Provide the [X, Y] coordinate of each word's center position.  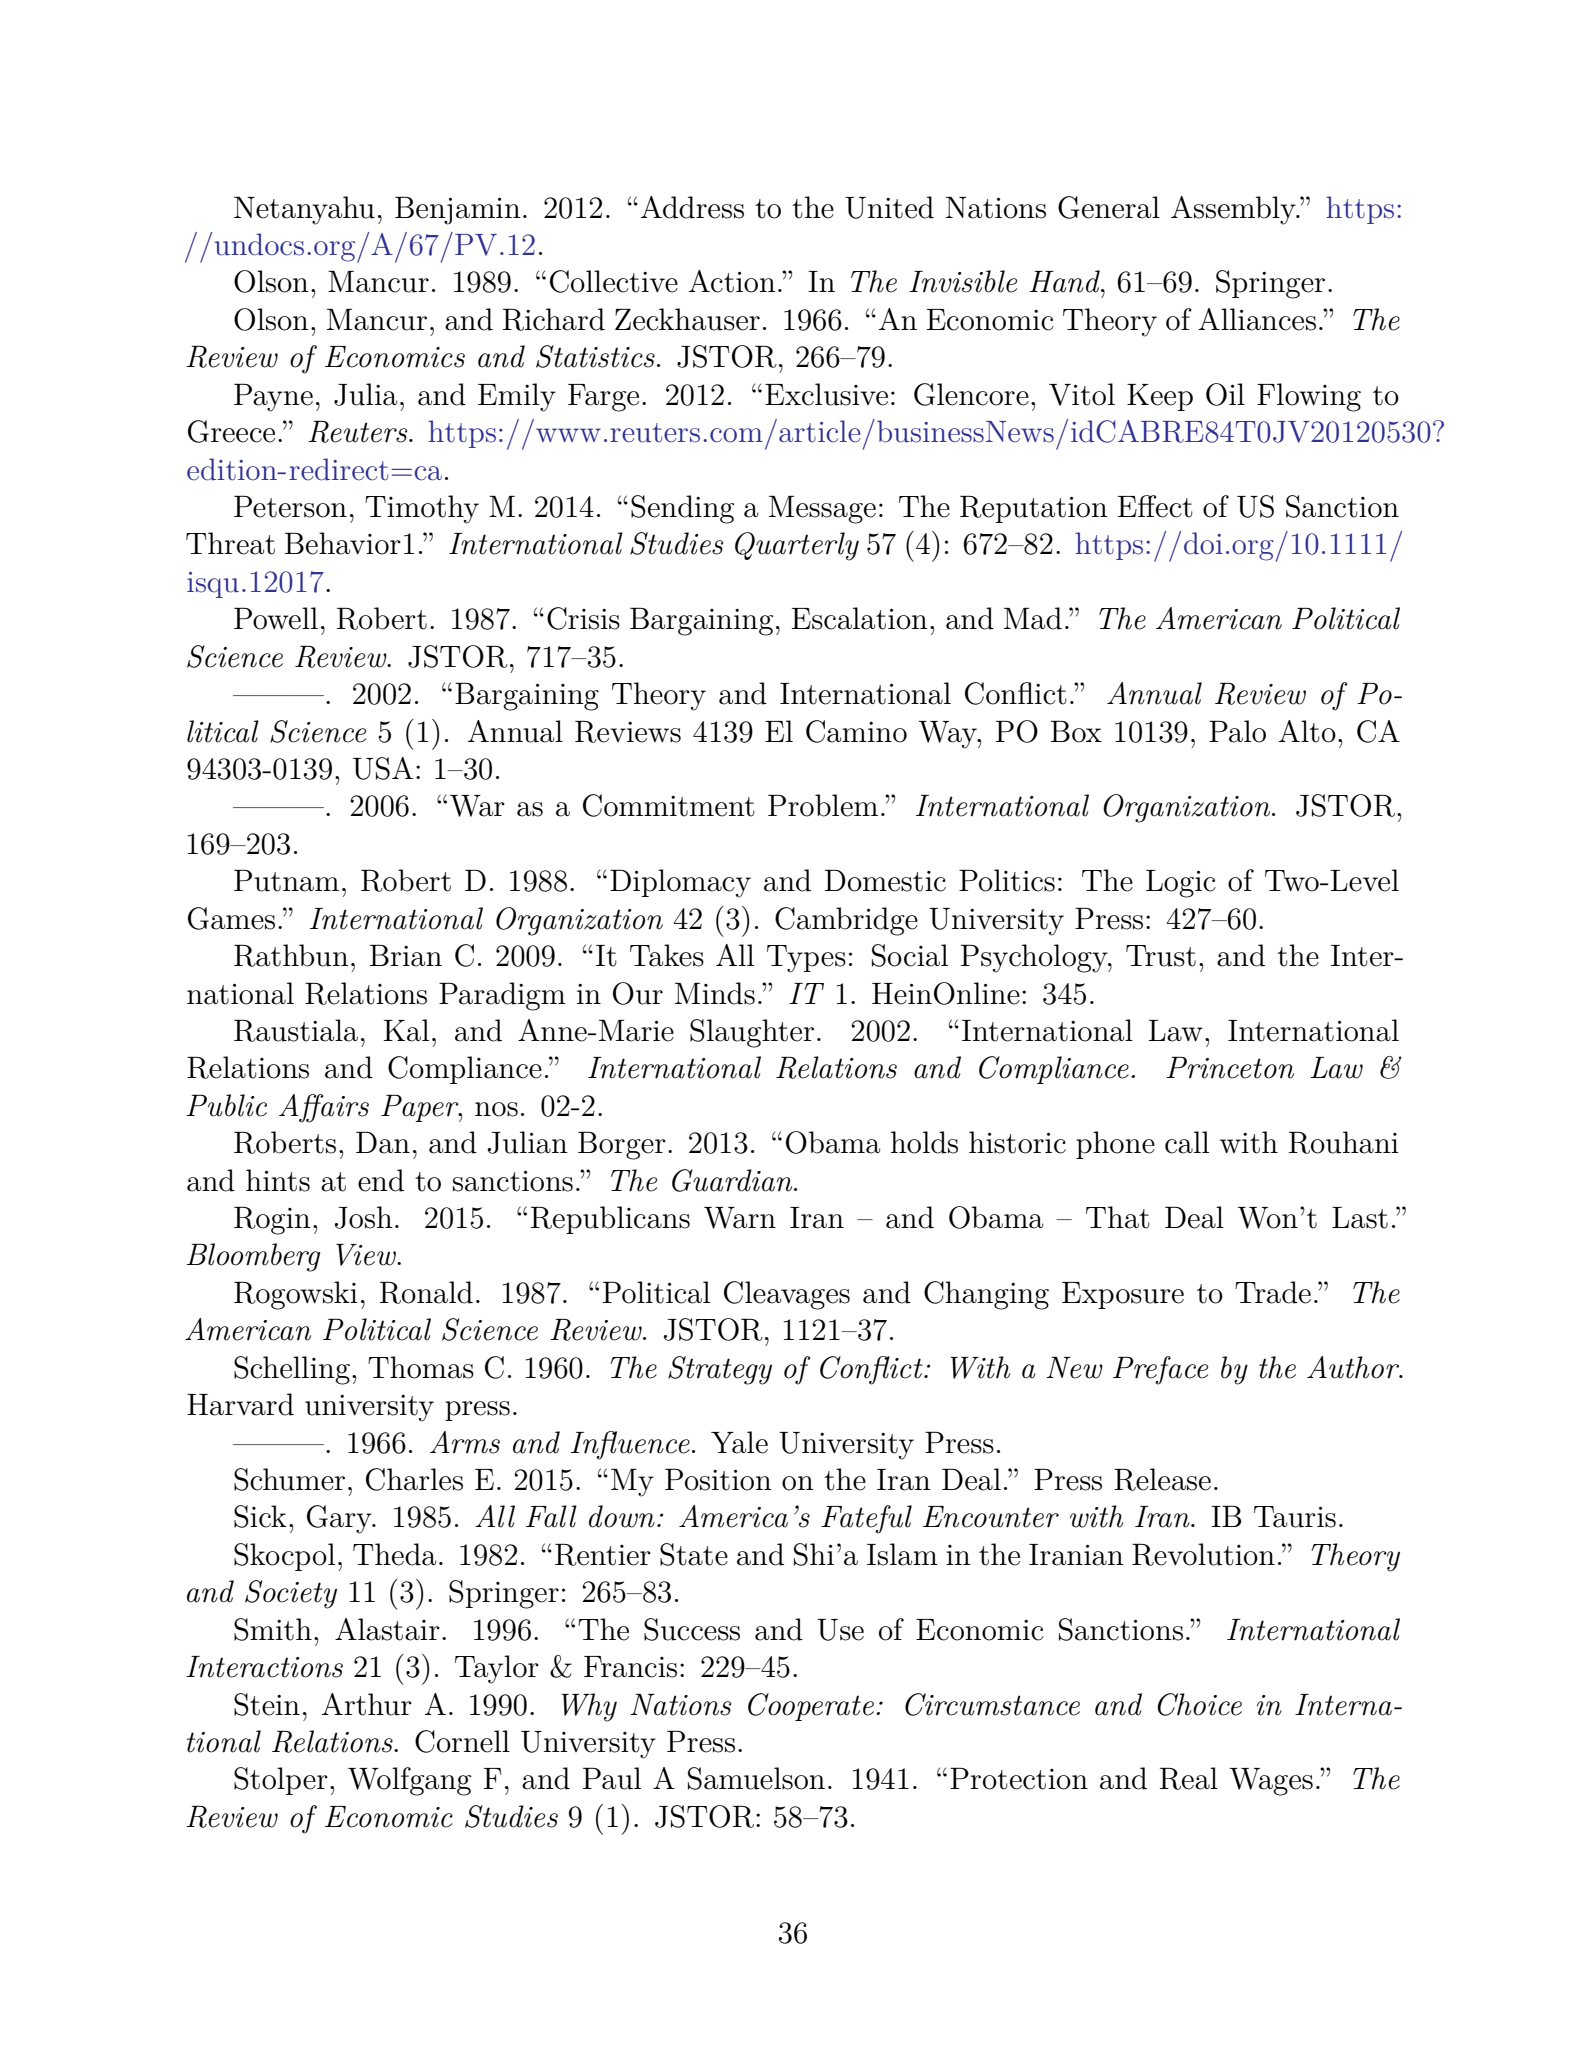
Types [806, 959]
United [889, 207]
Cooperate [811, 1707]
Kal [406, 1030]
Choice [1199, 1704]
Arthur [367, 1704]
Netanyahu [304, 210]
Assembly [1234, 210]
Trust [1161, 956]
